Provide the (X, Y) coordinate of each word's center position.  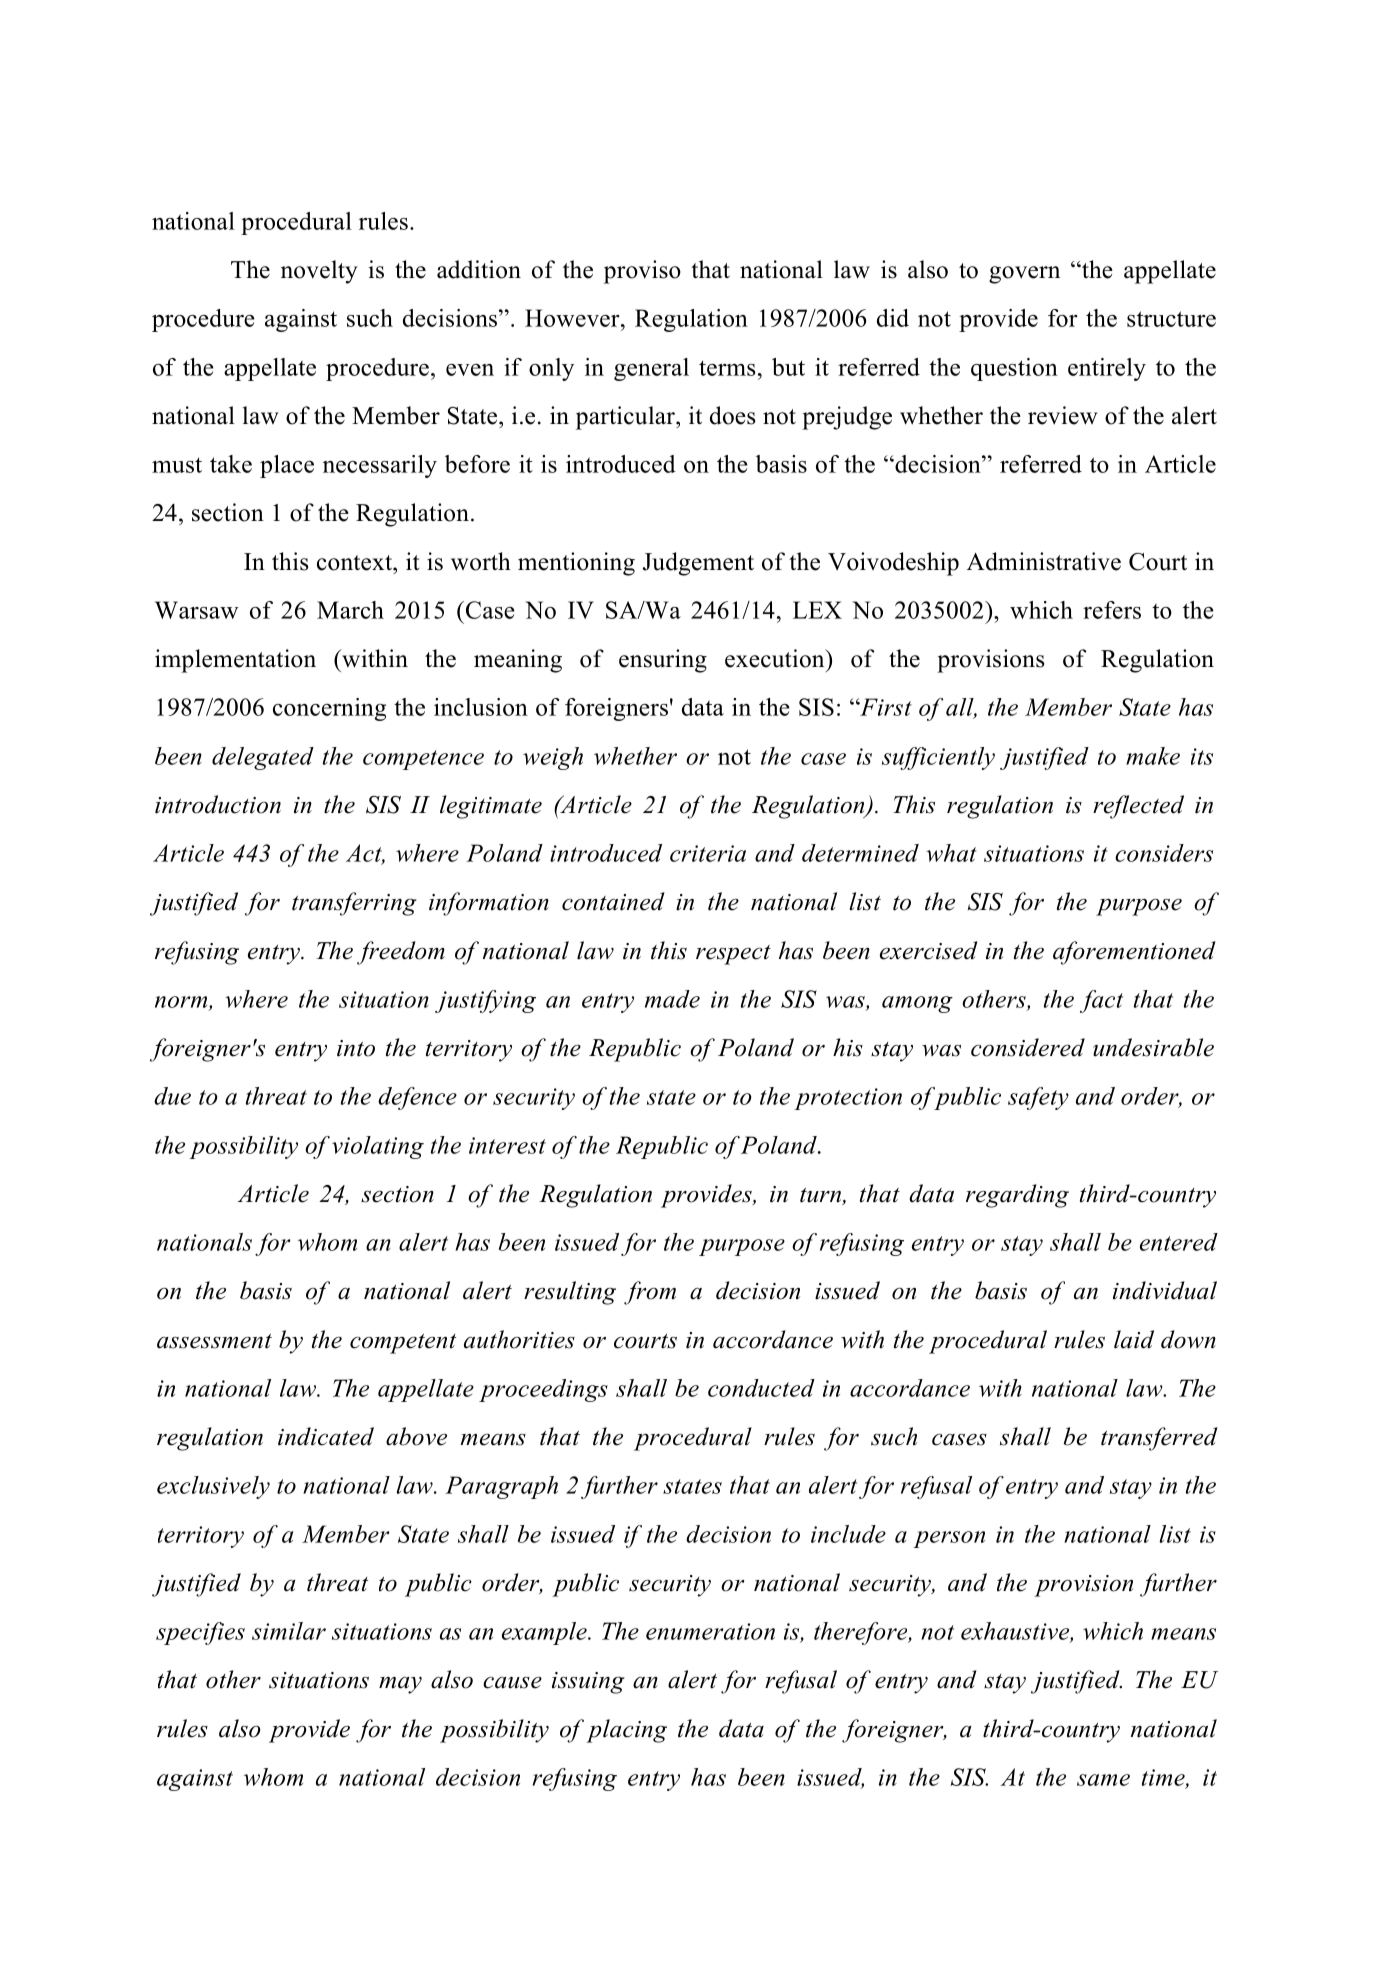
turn (821, 1196)
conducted (761, 1388)
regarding (1017, 1196)
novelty (319, 272)
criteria (708, 853)
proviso (642, 272)
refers (1112, 610)
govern (1024, 275)
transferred (1159, 1439)
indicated (326, 1436)
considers (1164, 853)
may (400, 1685)
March (350, 610)
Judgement (698, 564)
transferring (354, 904)
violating (378, 1147)
